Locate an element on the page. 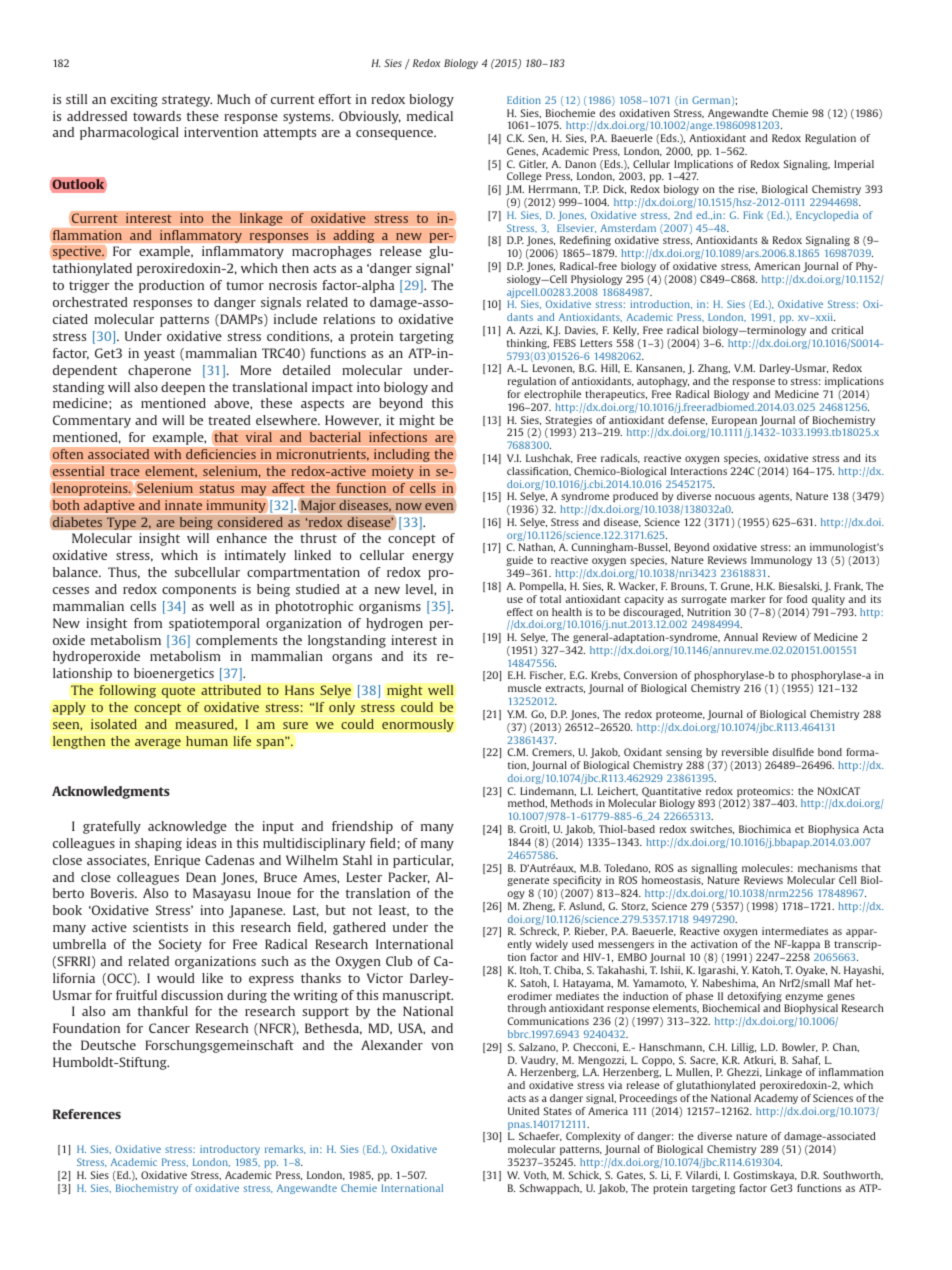 The width and height of the document is (952, 1270). from is located at coordinates (148, 623).
